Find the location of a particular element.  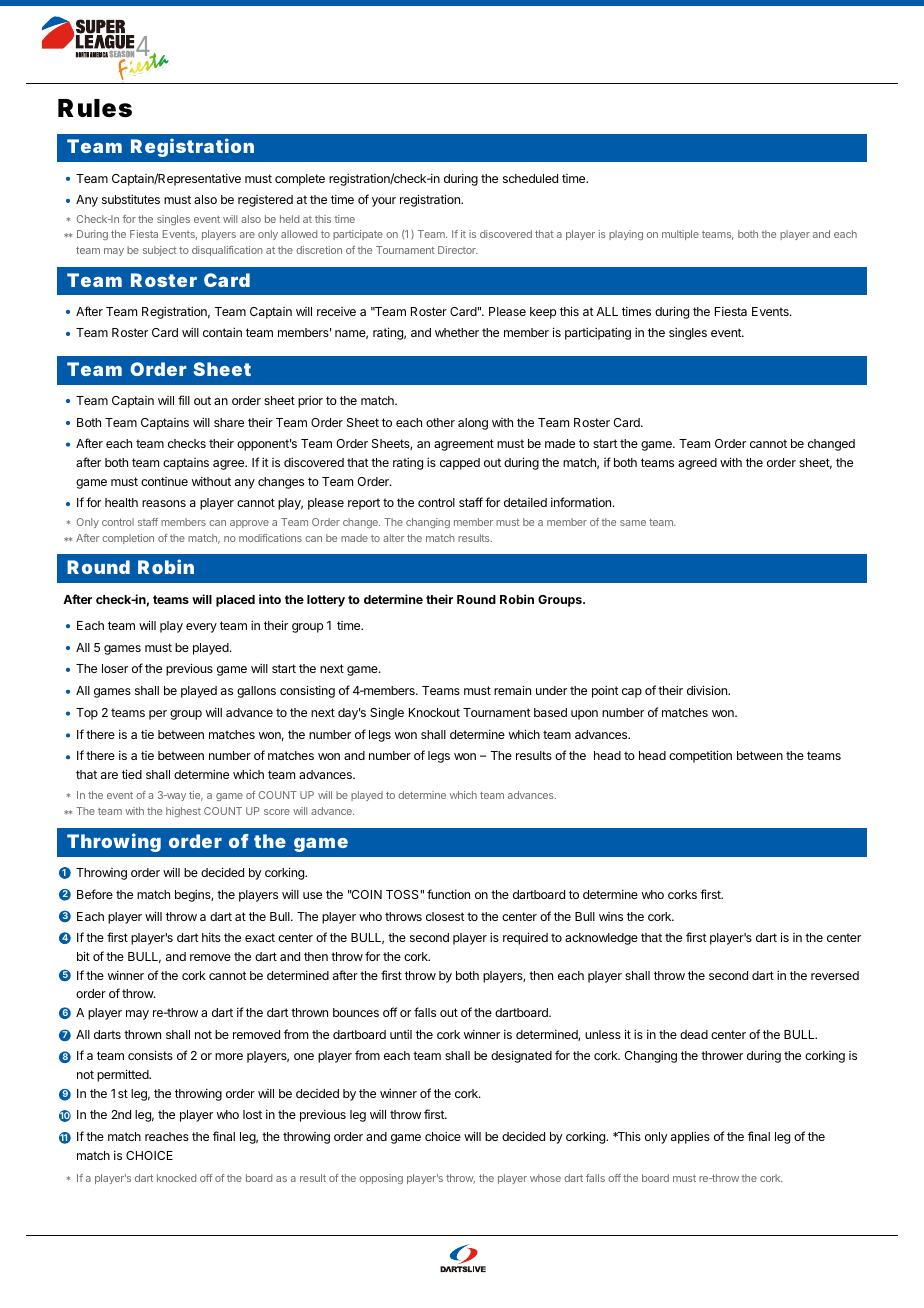

applies is located at coordinates (690, 1137).
